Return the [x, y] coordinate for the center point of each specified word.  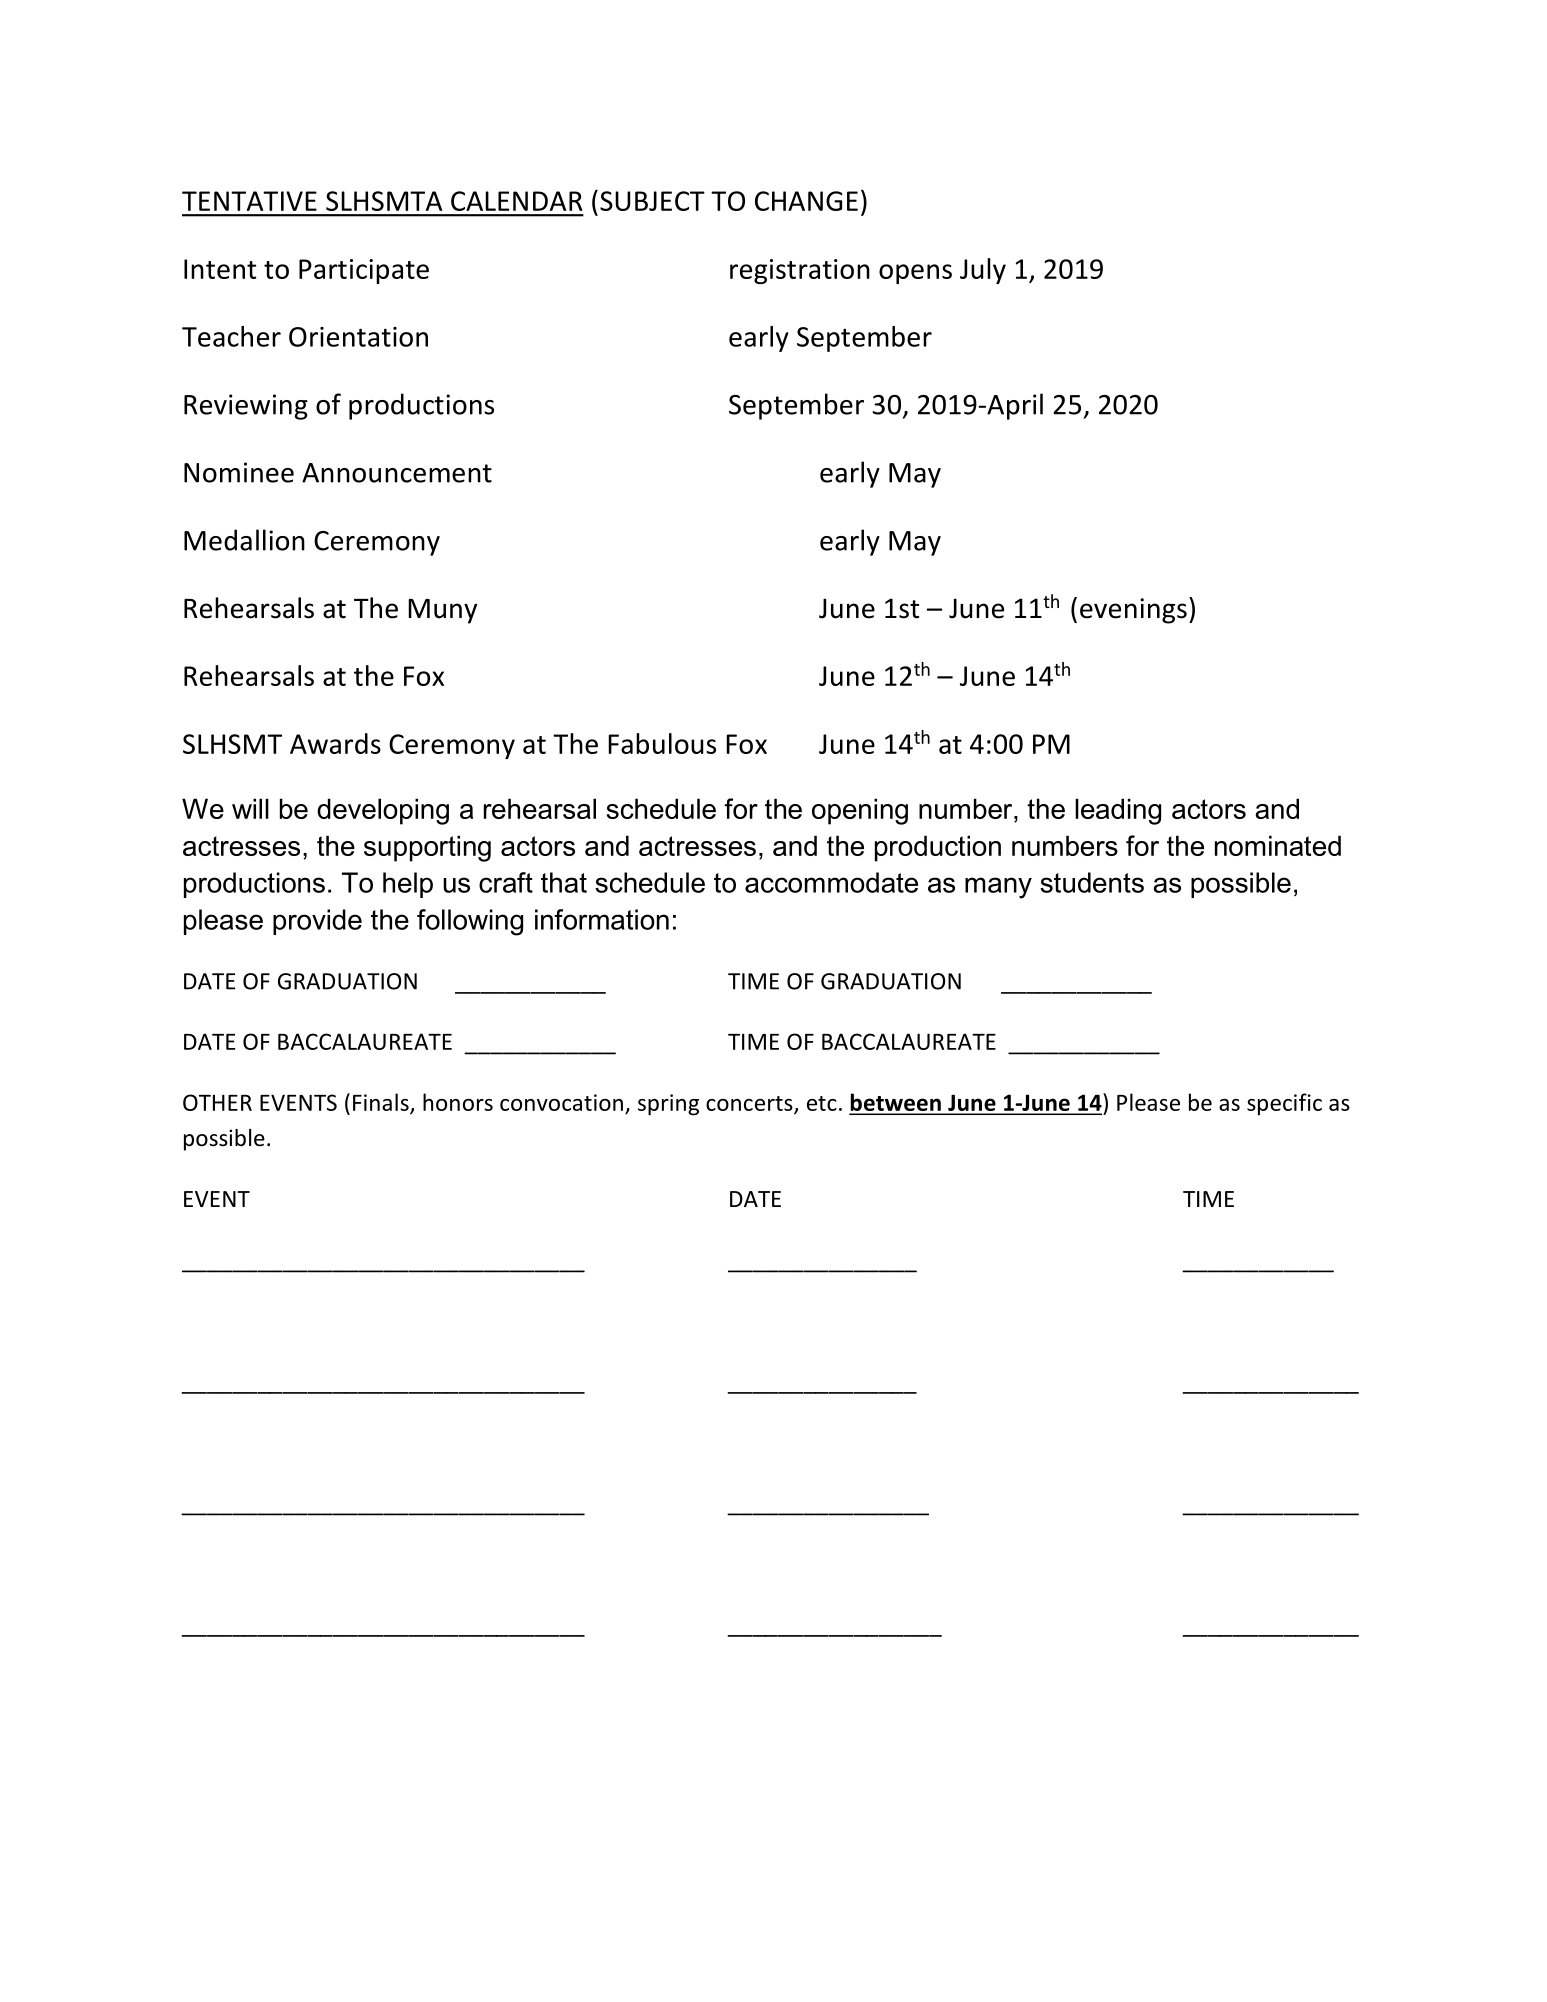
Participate [364, 271]
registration [800, 271]
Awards [335, 743]
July [983, 271]
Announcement [397, 473]
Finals [382, 1103]
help [408, 885]
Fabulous [662, 743]
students [1092, 882]
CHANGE [806, 201]
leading [1118, 811]
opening [860, 811]
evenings [1133, 611]
